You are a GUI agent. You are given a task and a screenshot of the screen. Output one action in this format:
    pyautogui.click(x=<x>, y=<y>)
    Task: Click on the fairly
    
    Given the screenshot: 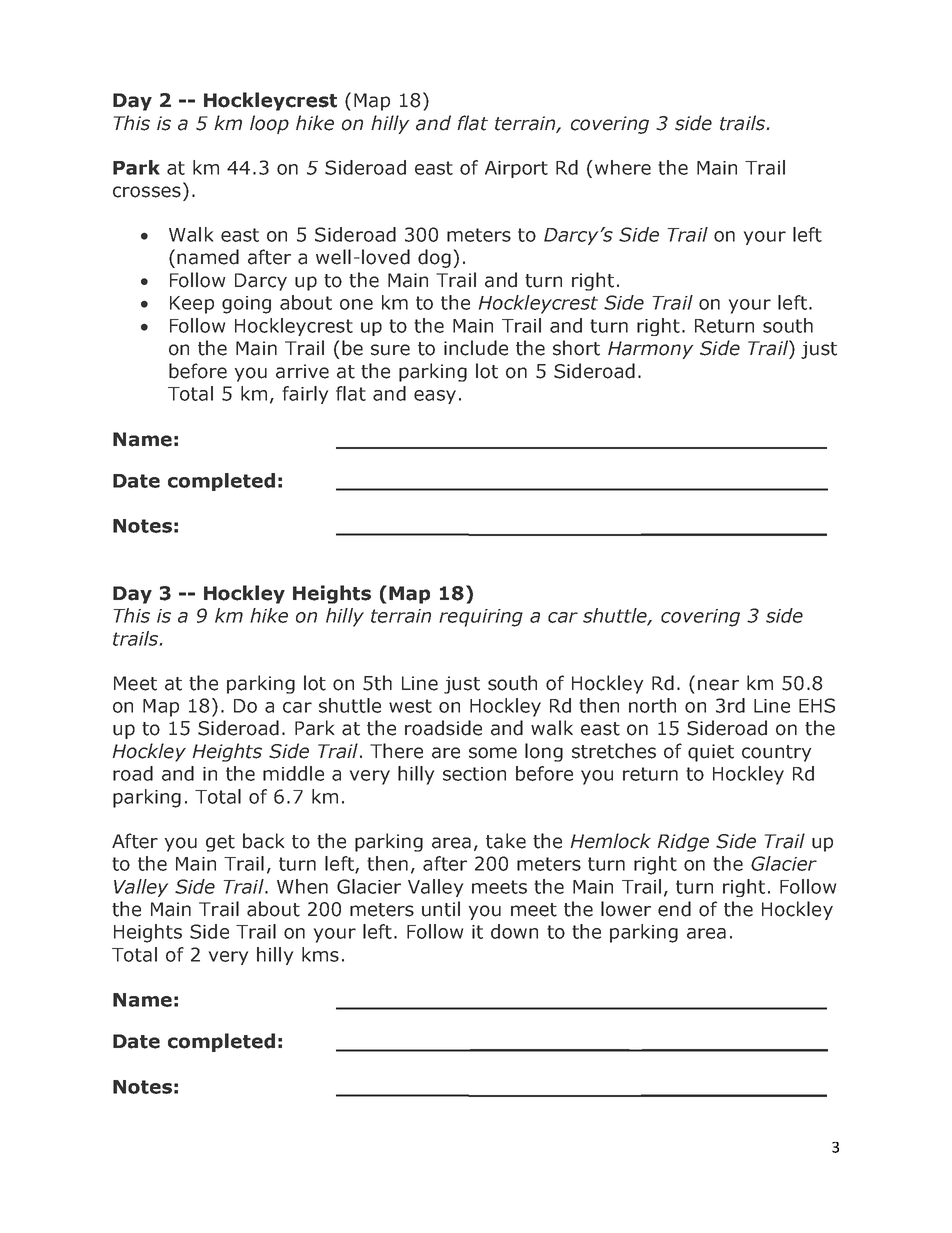 What is the action you would take?
    pyautogui.click(x=305, y=395)
